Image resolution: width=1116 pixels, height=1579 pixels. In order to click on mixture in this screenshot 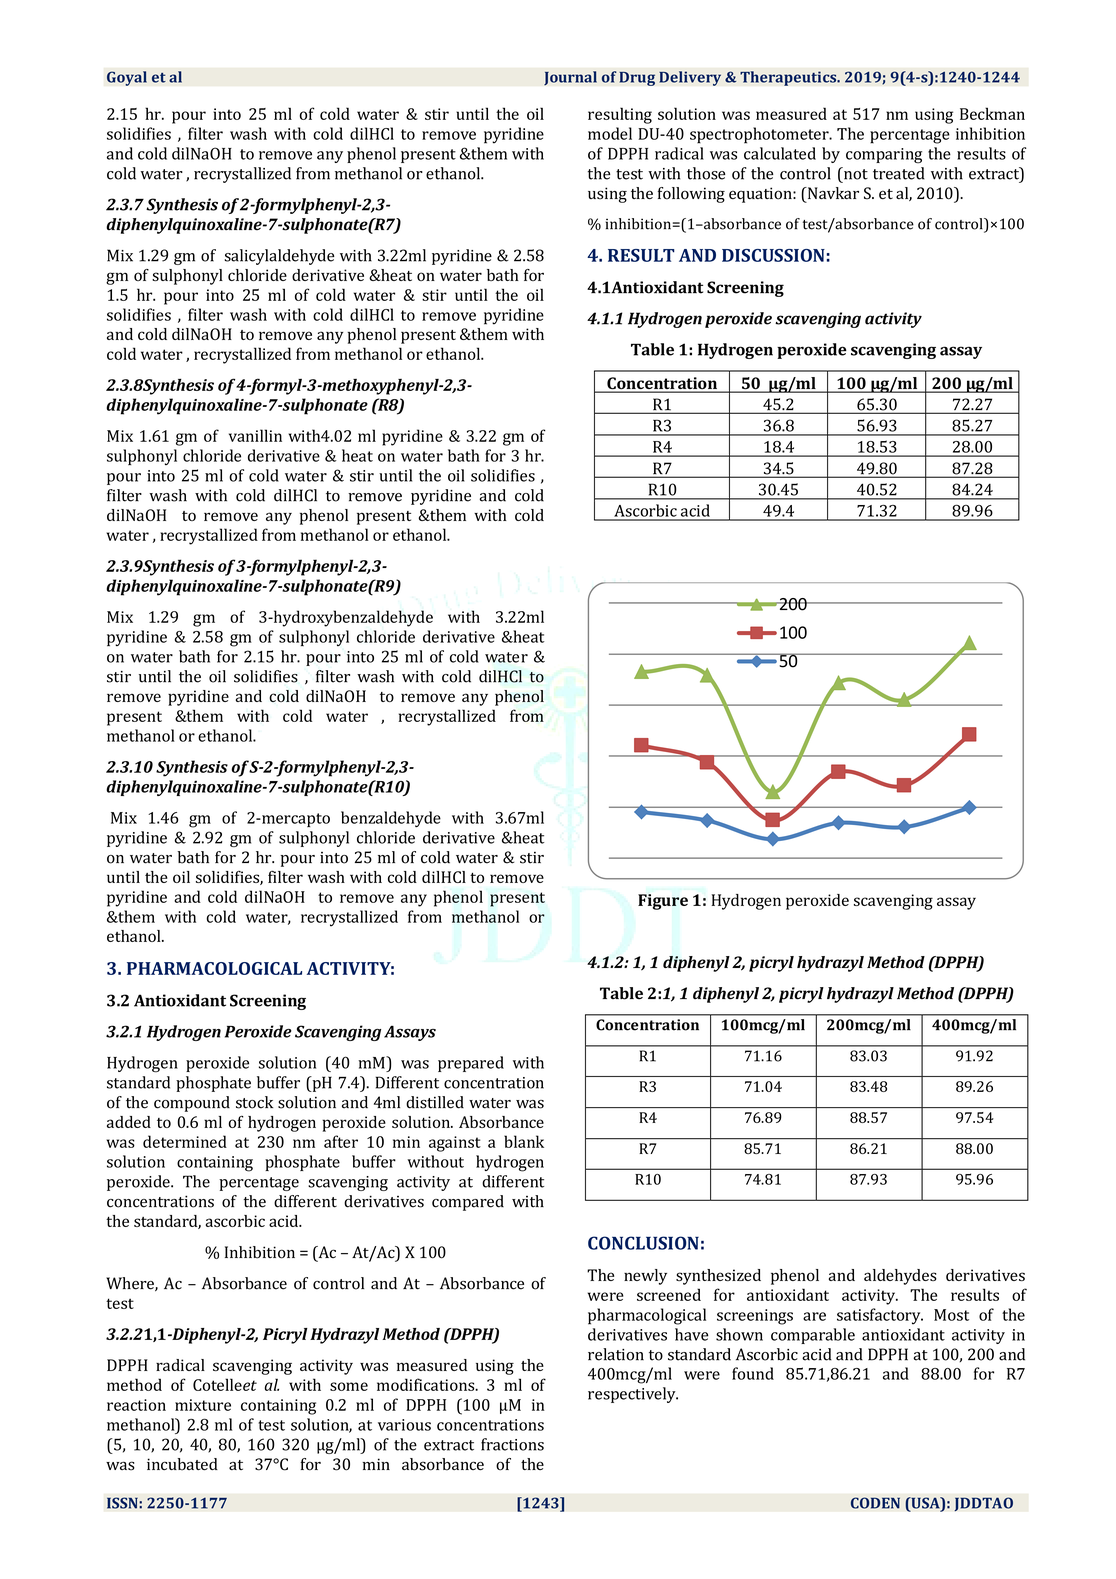, I will do `click(203, 1405)`.
